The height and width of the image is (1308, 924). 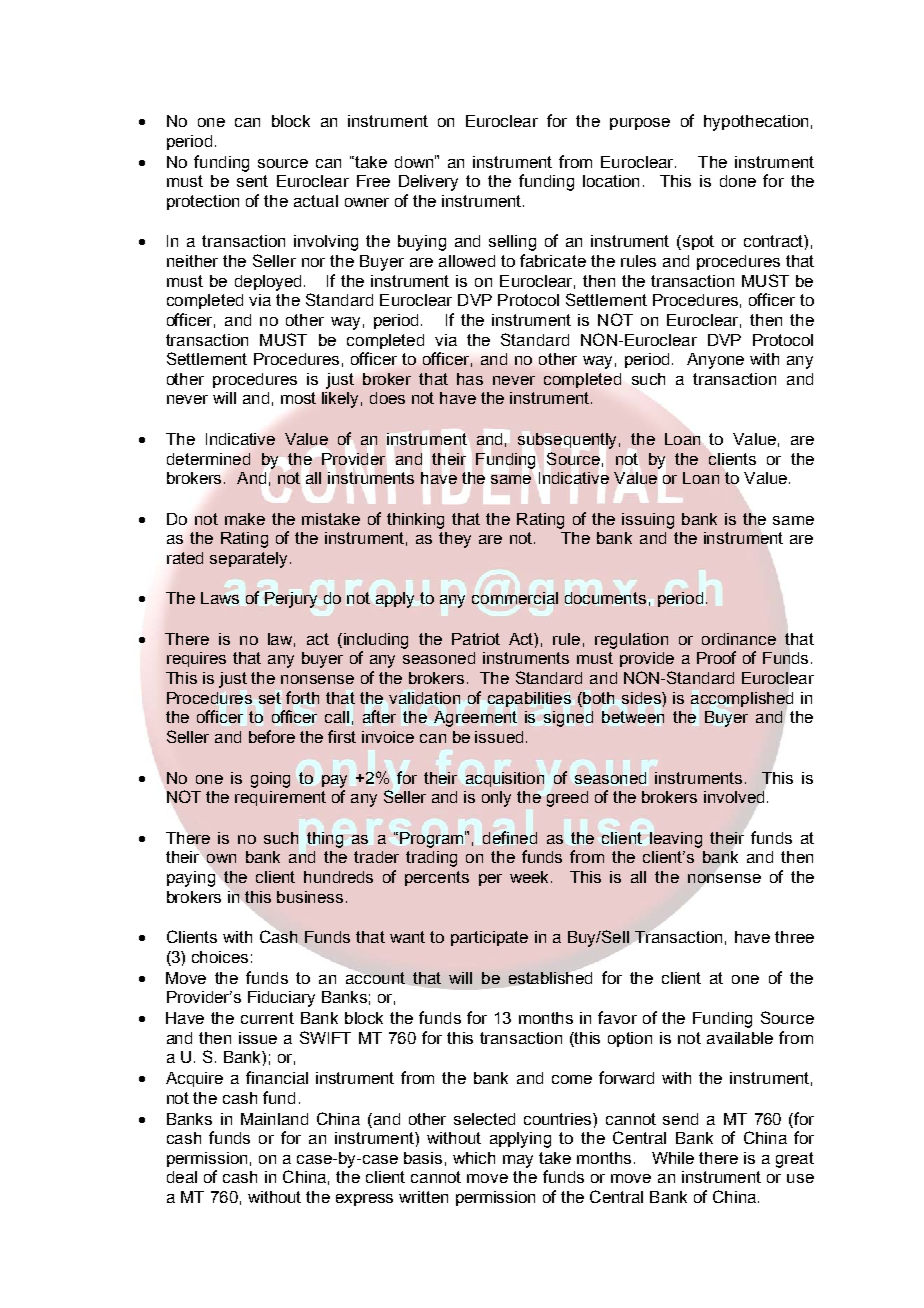 I want to click on has, so click(x=470, y=379).
